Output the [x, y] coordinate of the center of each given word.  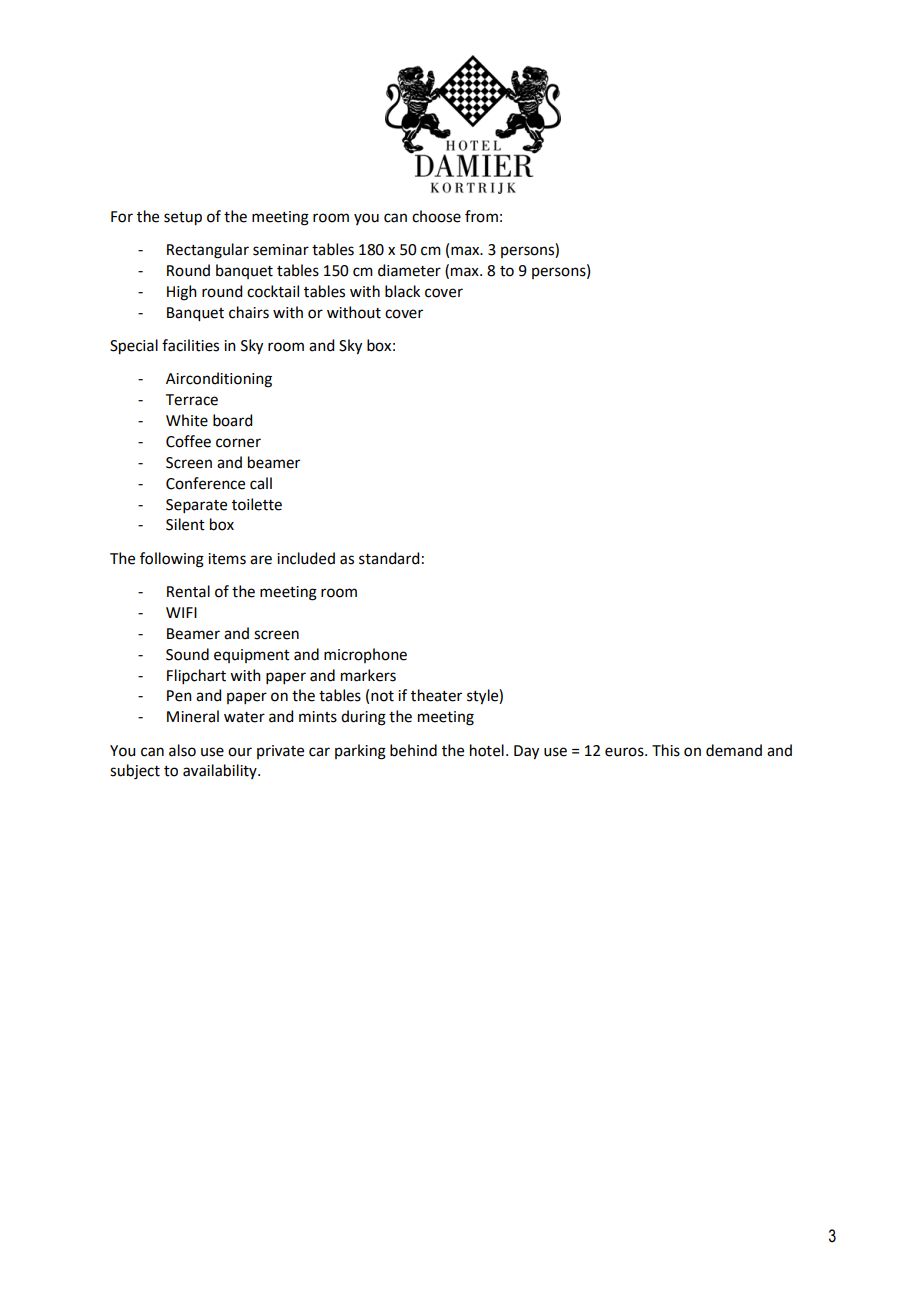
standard [389, 558]
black [402, 291]
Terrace [192, 400]
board [232, 420]
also [182, 750]
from [481, 216]
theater [436, 695]
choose [436, 216]
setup [183, 219]
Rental [188, 591]
